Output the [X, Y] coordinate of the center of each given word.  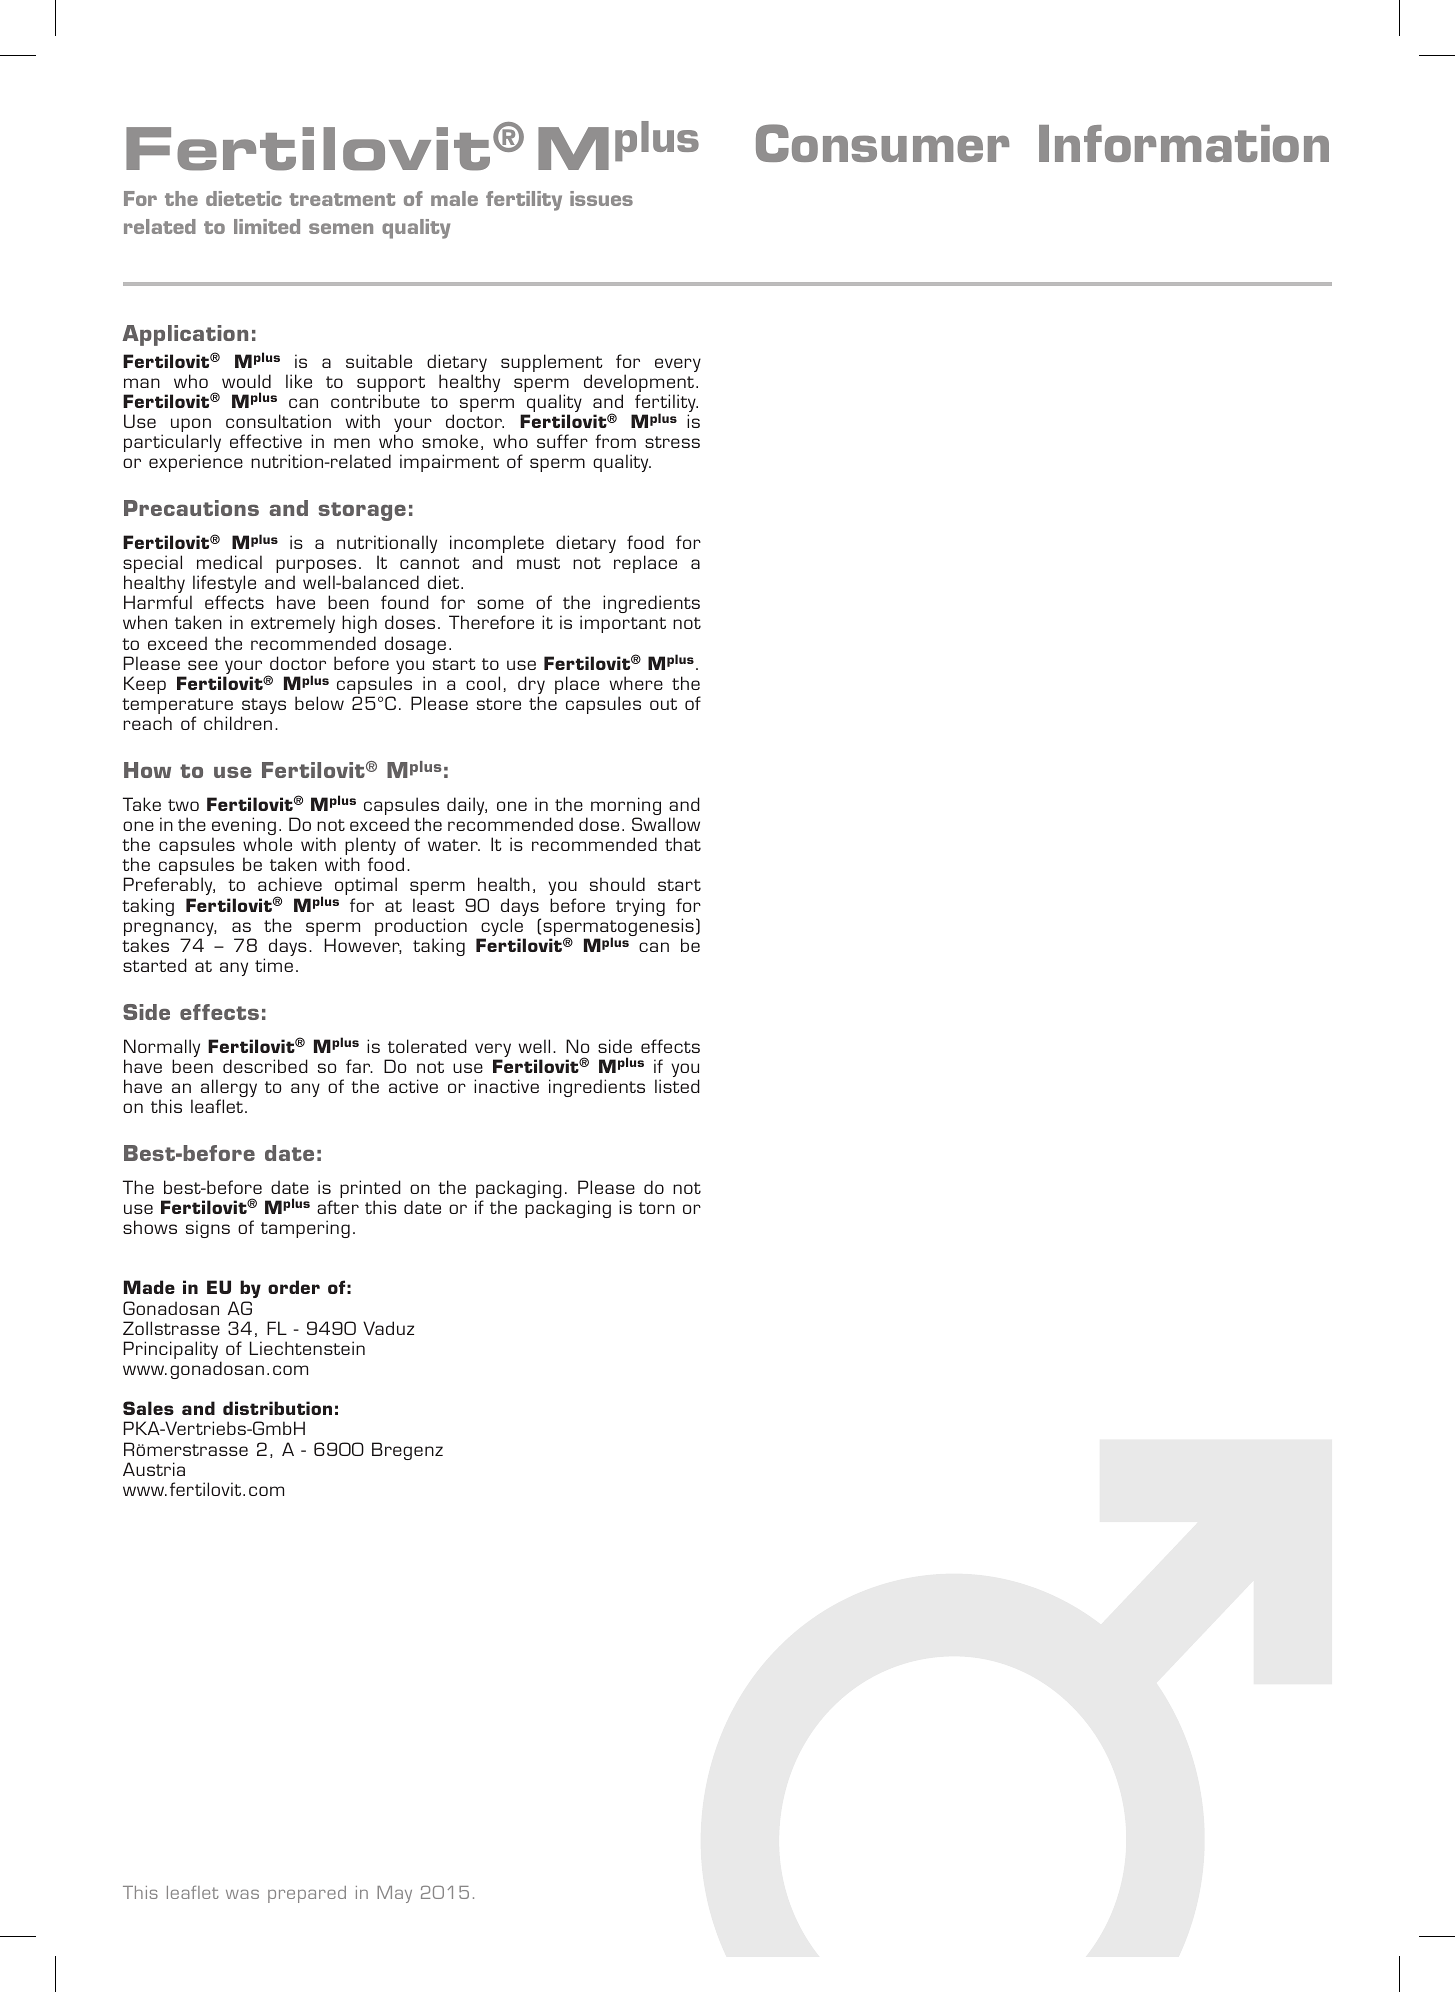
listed [677, 1086]
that [683, 844]
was [242, 1894]
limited [267, 226]
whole [267, 844]
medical [229, 562]
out [663, 704]
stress [672, 442]
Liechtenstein [307, 1348]
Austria [154, 1469]
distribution [277, 1408]
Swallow [666, 824]
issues [601, 198]
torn [657, 1208]
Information [1184, 143]
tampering [305, 1229]
